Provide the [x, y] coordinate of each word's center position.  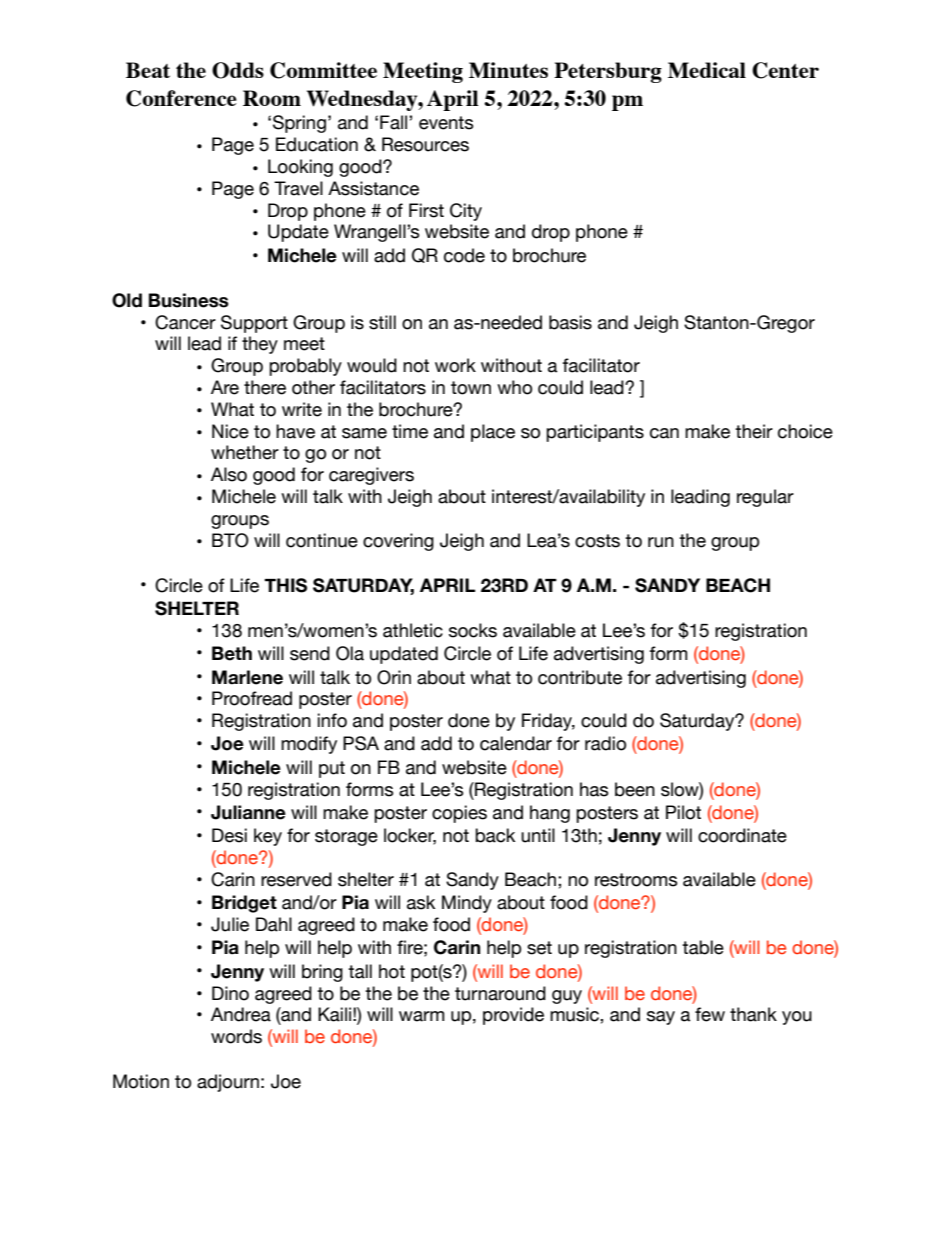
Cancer [185, 322]
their [754, 431]
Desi [229, 835]
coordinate [742, 835]
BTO [230, 540]
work [455, 365]
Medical [707, 70]
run [661, 542]
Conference [181, 98]
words [236, 1036]
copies [459, 814]
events [446, 123]
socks [473, 630]
